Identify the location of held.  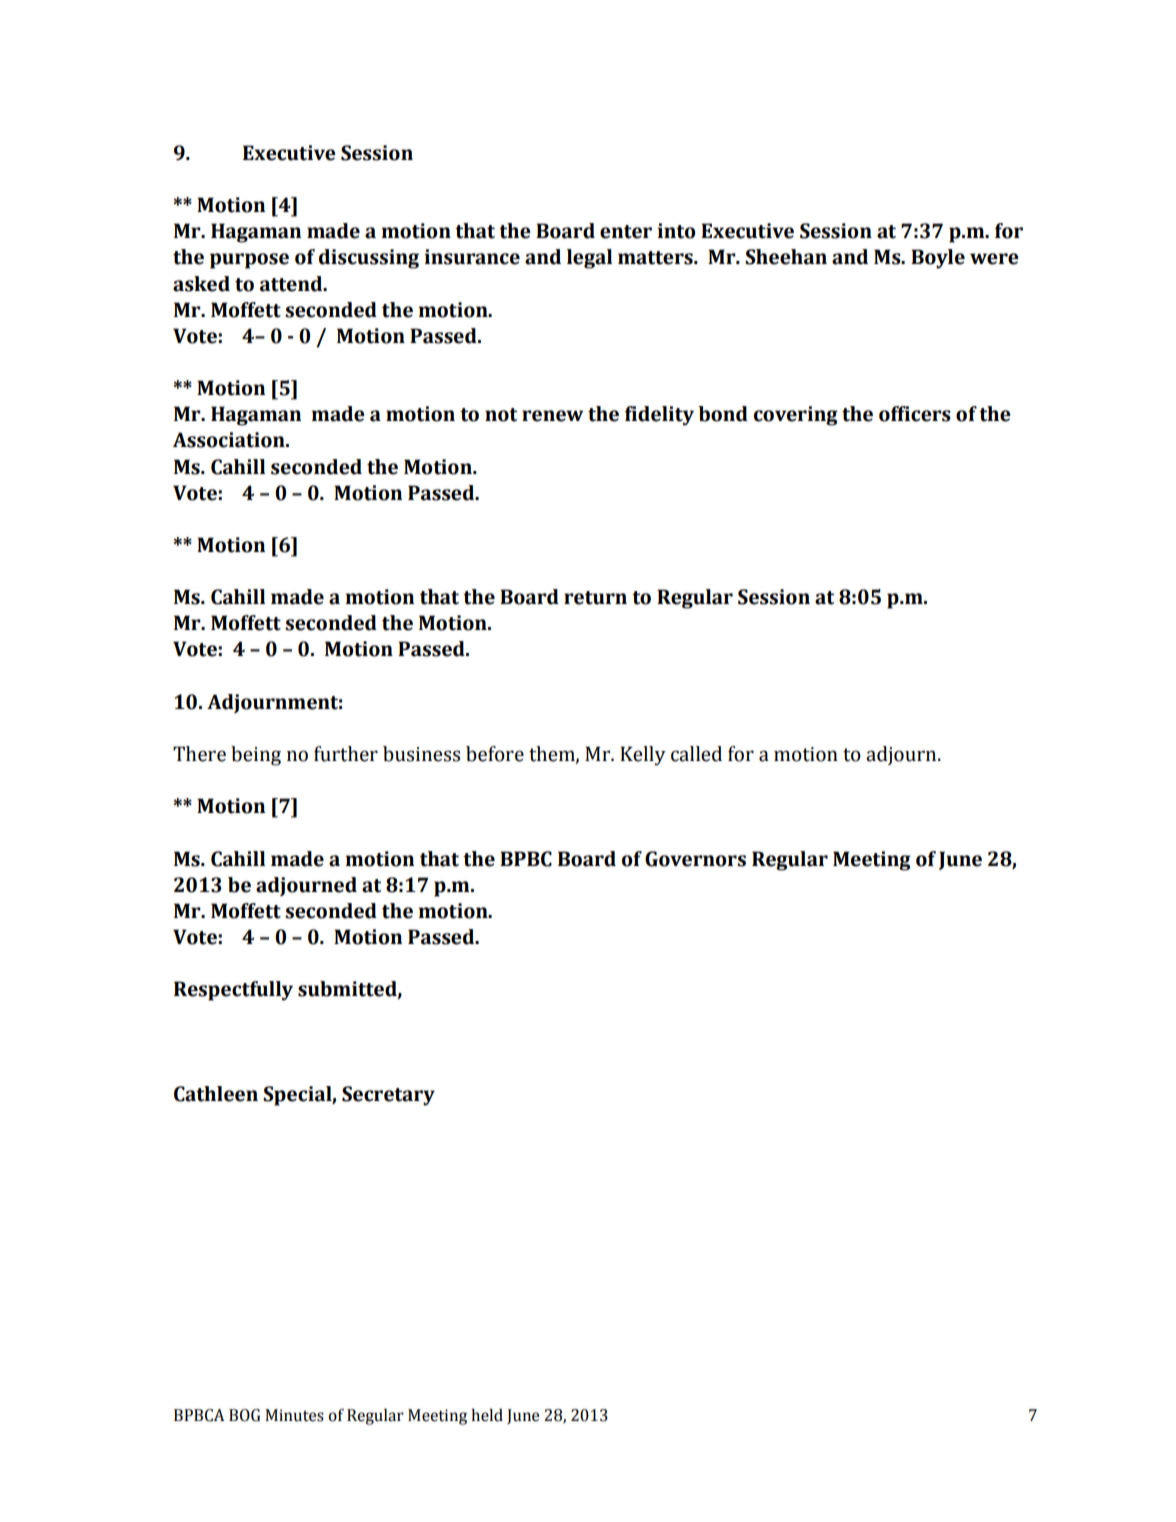
(487, 1415).
